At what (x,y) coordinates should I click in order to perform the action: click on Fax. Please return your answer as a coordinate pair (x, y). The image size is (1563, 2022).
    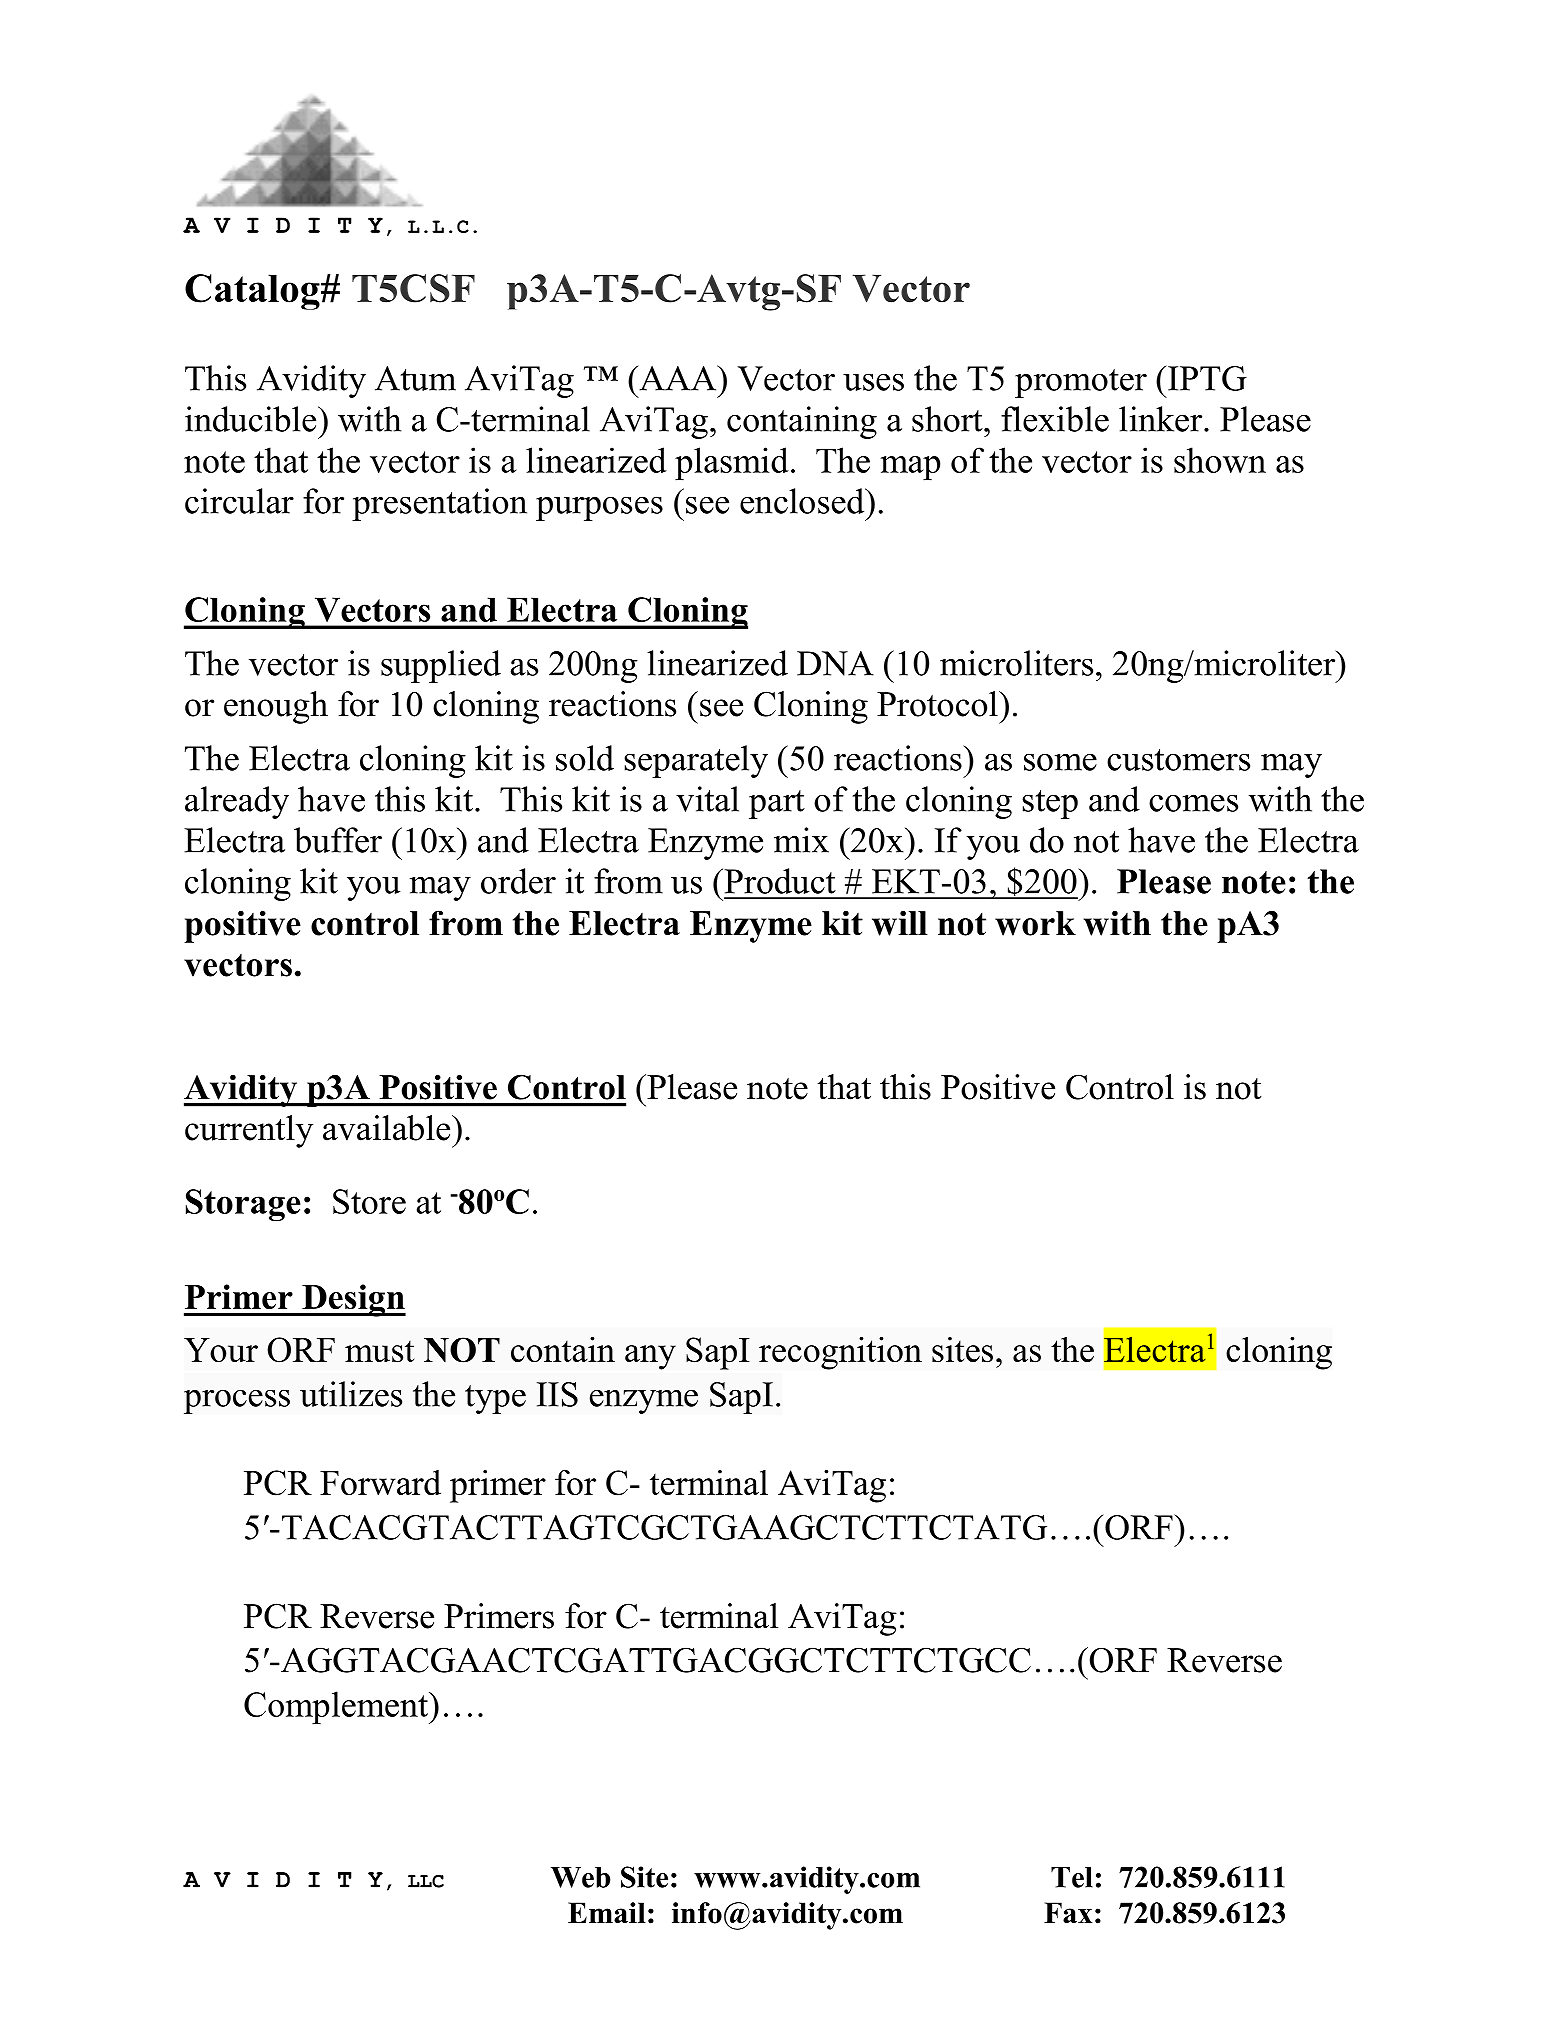
    Looking at the image, I should click on (1068, 1912).
